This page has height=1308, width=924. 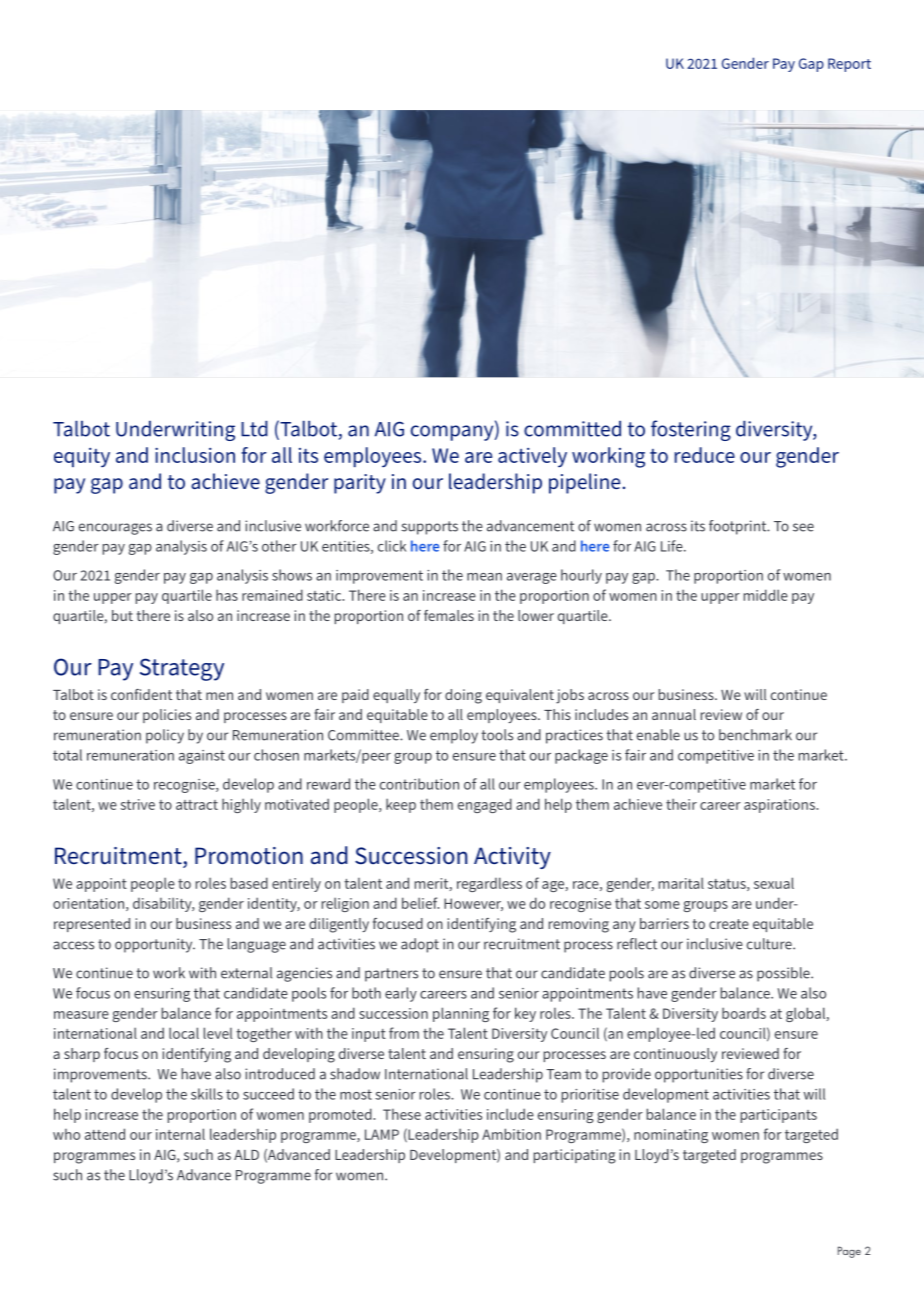 What do you see at coordinates (137, 804) in the page?
I see `strive` at bounding box center [137, 804].
